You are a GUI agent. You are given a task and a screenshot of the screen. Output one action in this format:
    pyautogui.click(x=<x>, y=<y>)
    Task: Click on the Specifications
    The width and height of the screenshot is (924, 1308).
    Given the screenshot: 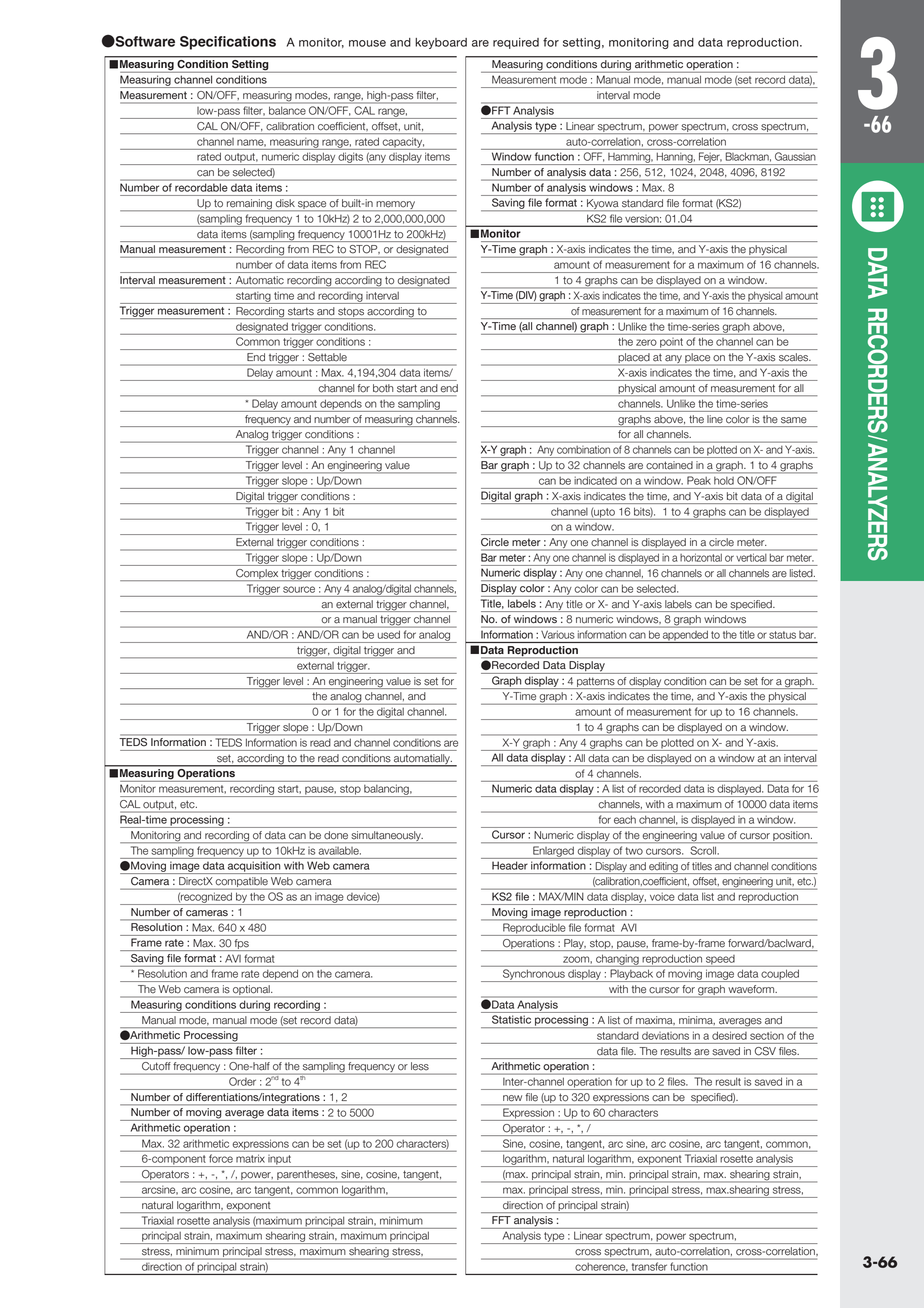 What is the action you would take?
    pyautogui.click(x=228, y=43)
